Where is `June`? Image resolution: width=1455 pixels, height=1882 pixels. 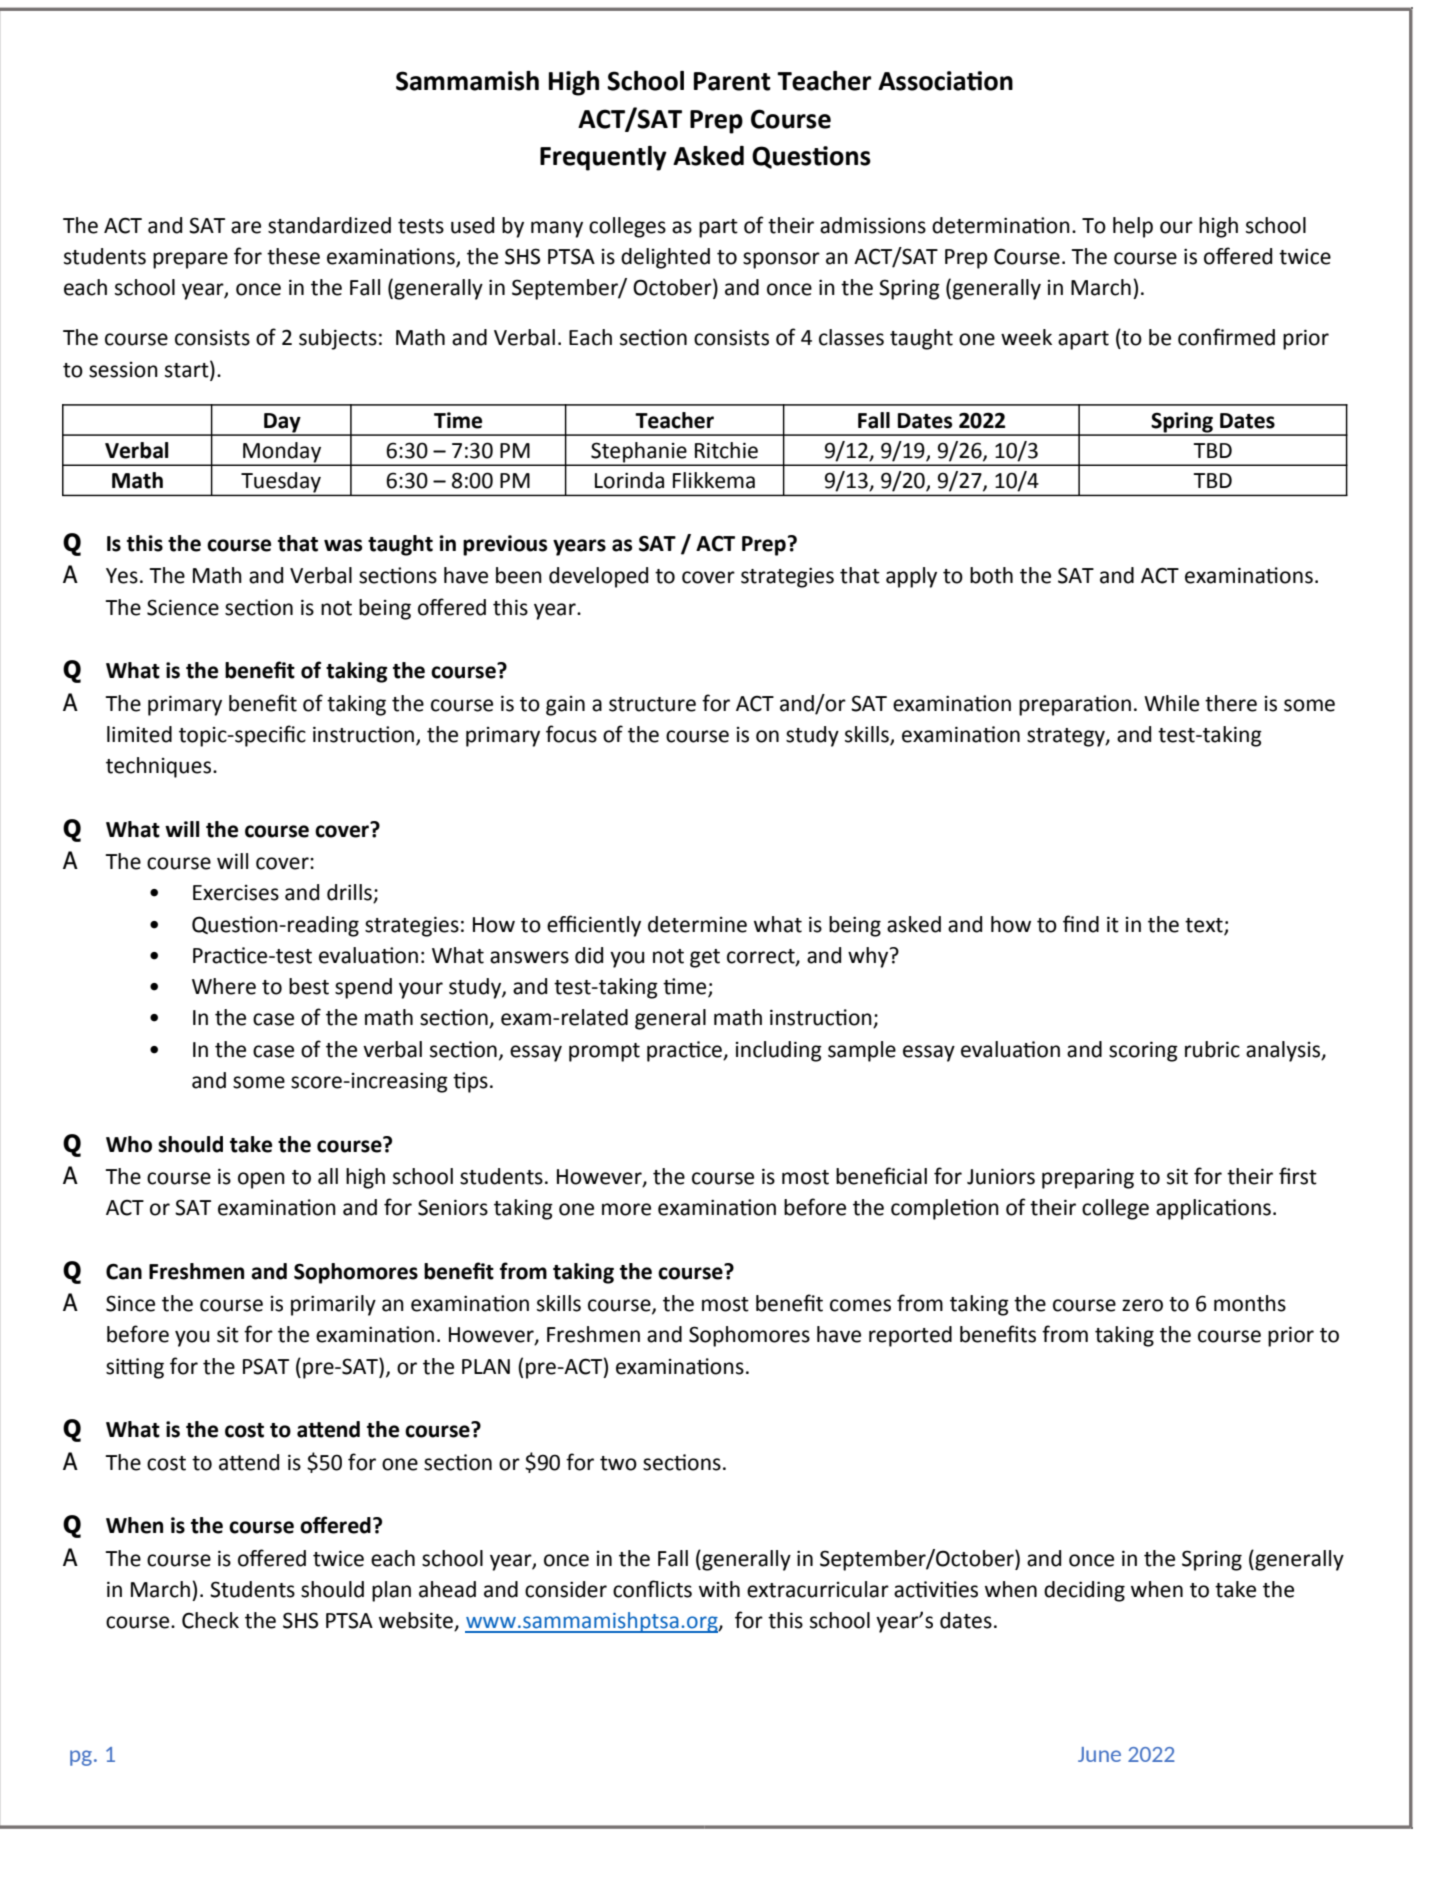 June is located at coordinates (1099, 1754).
